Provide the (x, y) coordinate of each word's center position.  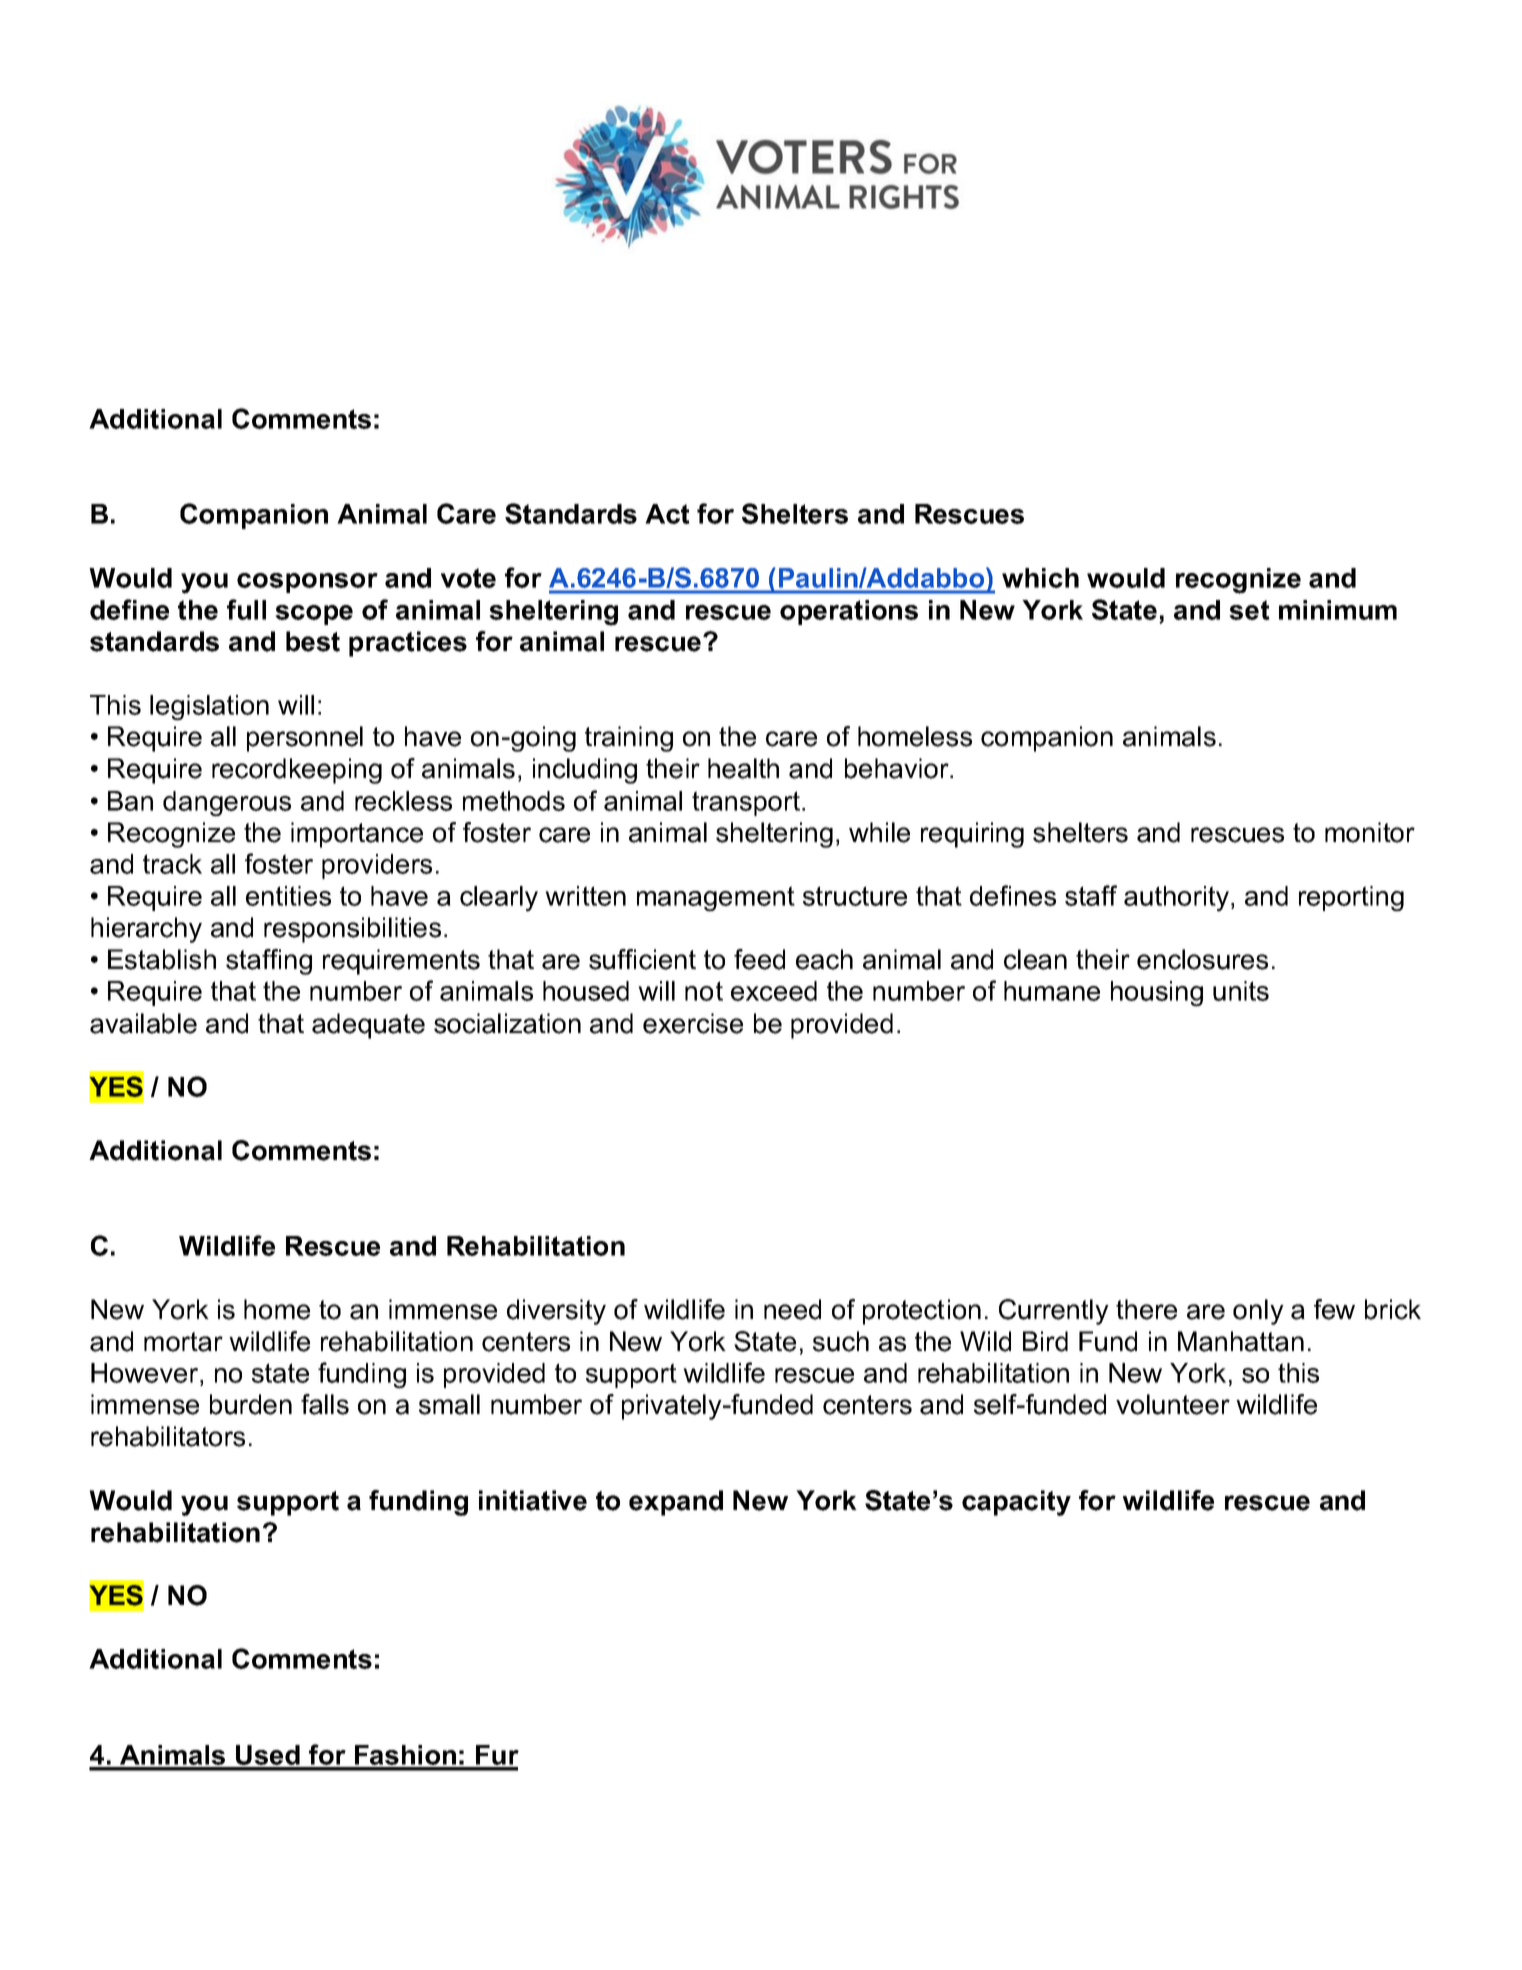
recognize (1238, 581)
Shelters (795, 513)
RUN (835, 1500)
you (204, 583)
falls (325, 1404)
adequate (368, 1026)
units (1241, 991)
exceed (774, 991)
